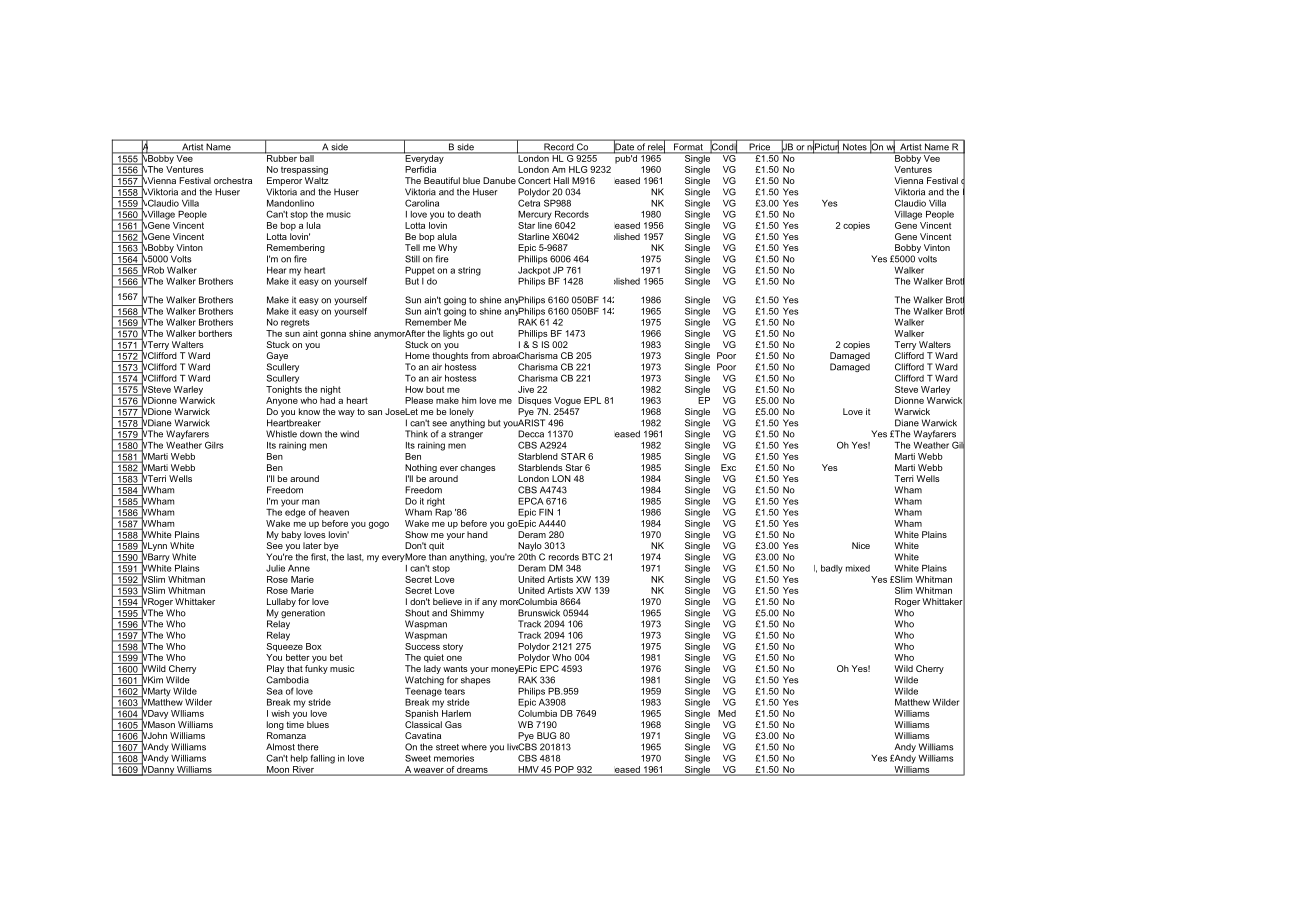 The width and height of the page is (1308, 924). What do you see at coordinates (561, 180) in the page?
I see `Hall` at bounding box center [561, 180].
